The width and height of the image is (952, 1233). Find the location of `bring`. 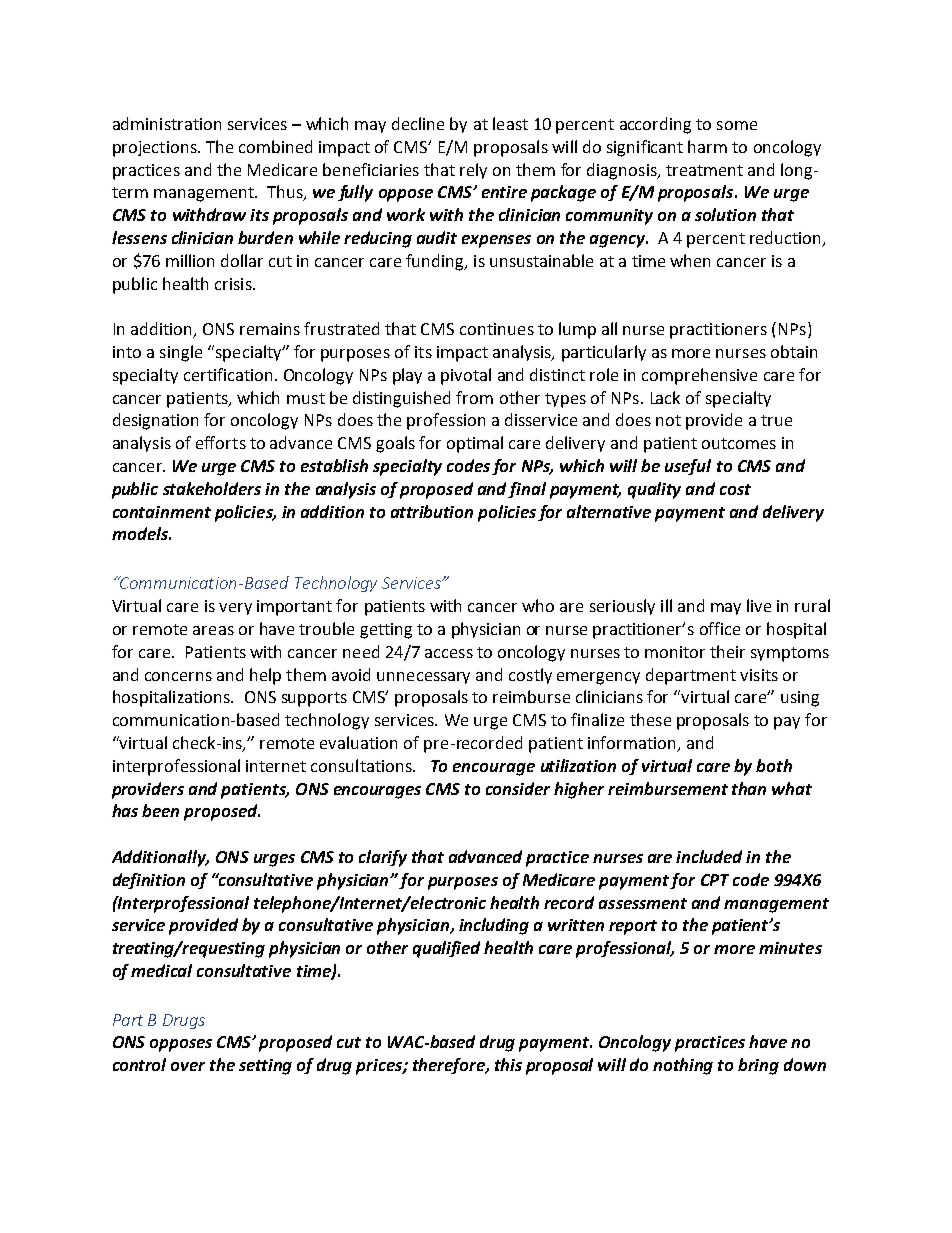

bring is located at coordinates (758, 1066).
